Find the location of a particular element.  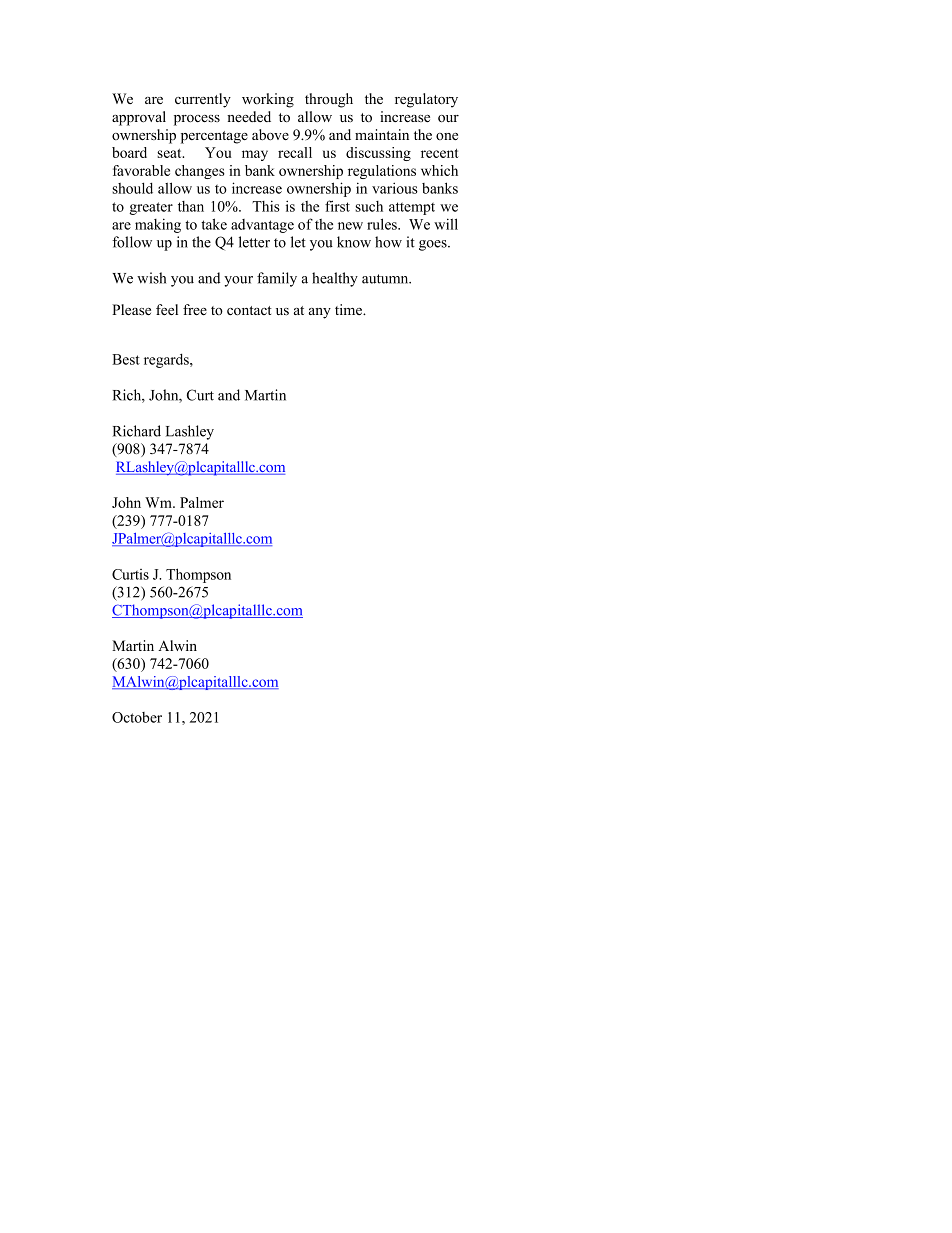

approval is located at coordinates (139, 118).
